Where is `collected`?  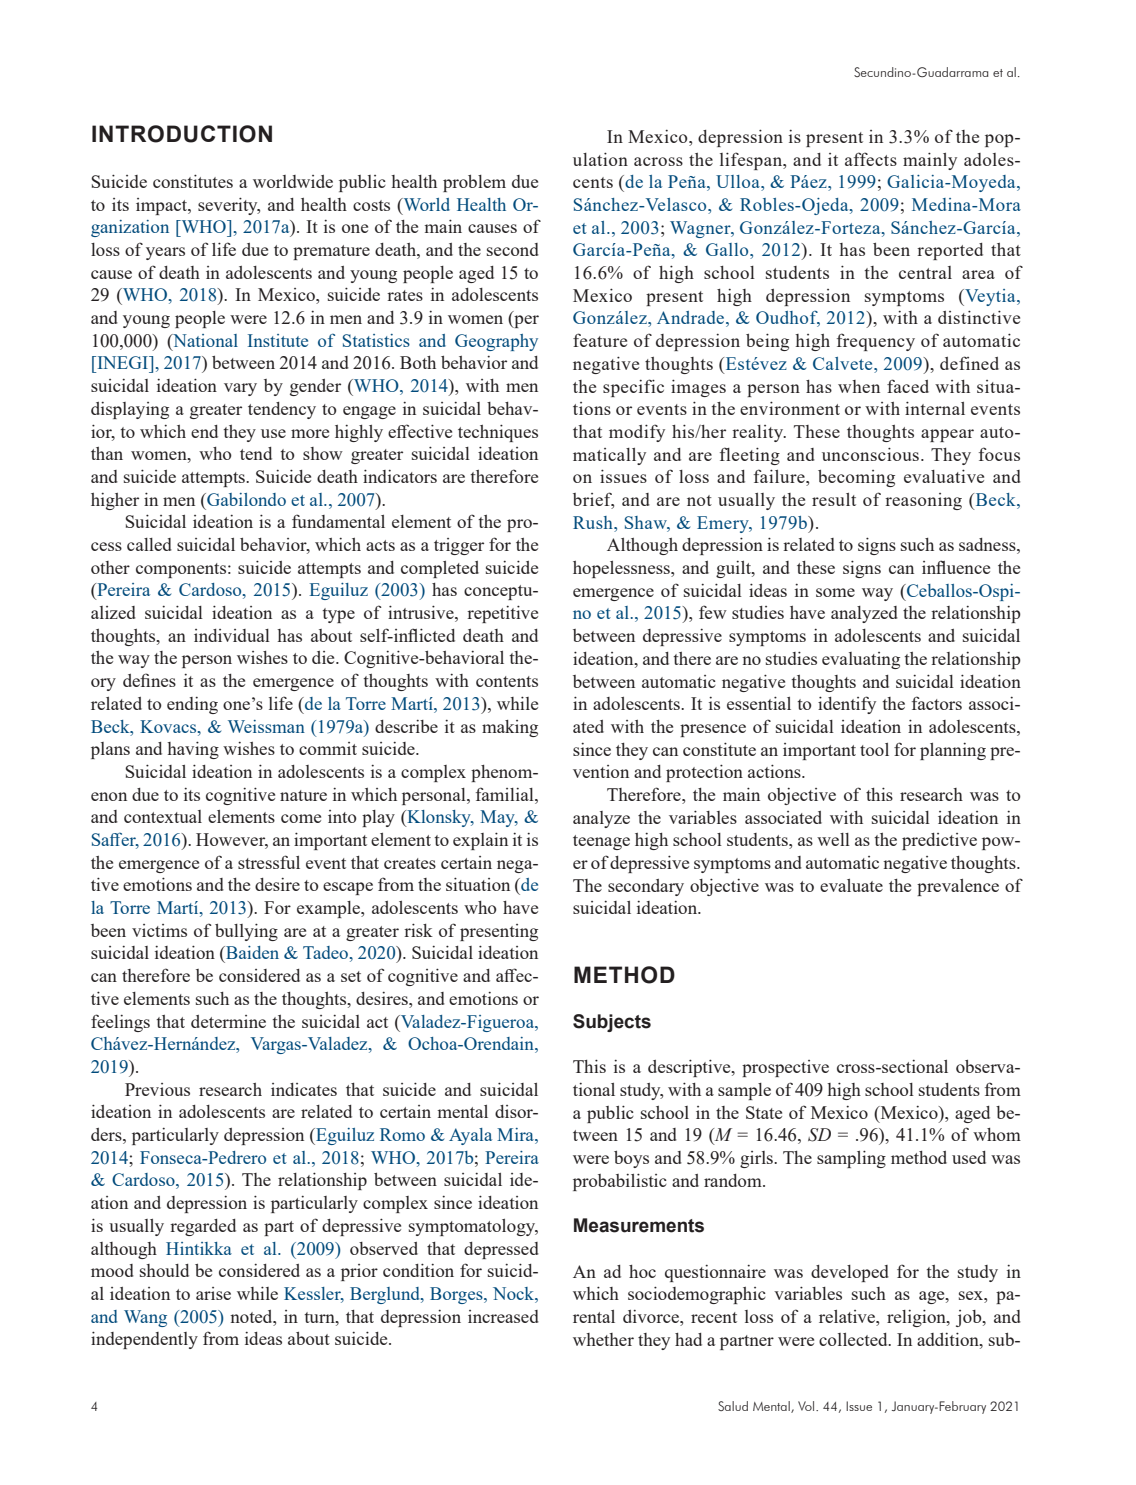
collected is located at coordinates (854, 1339).
